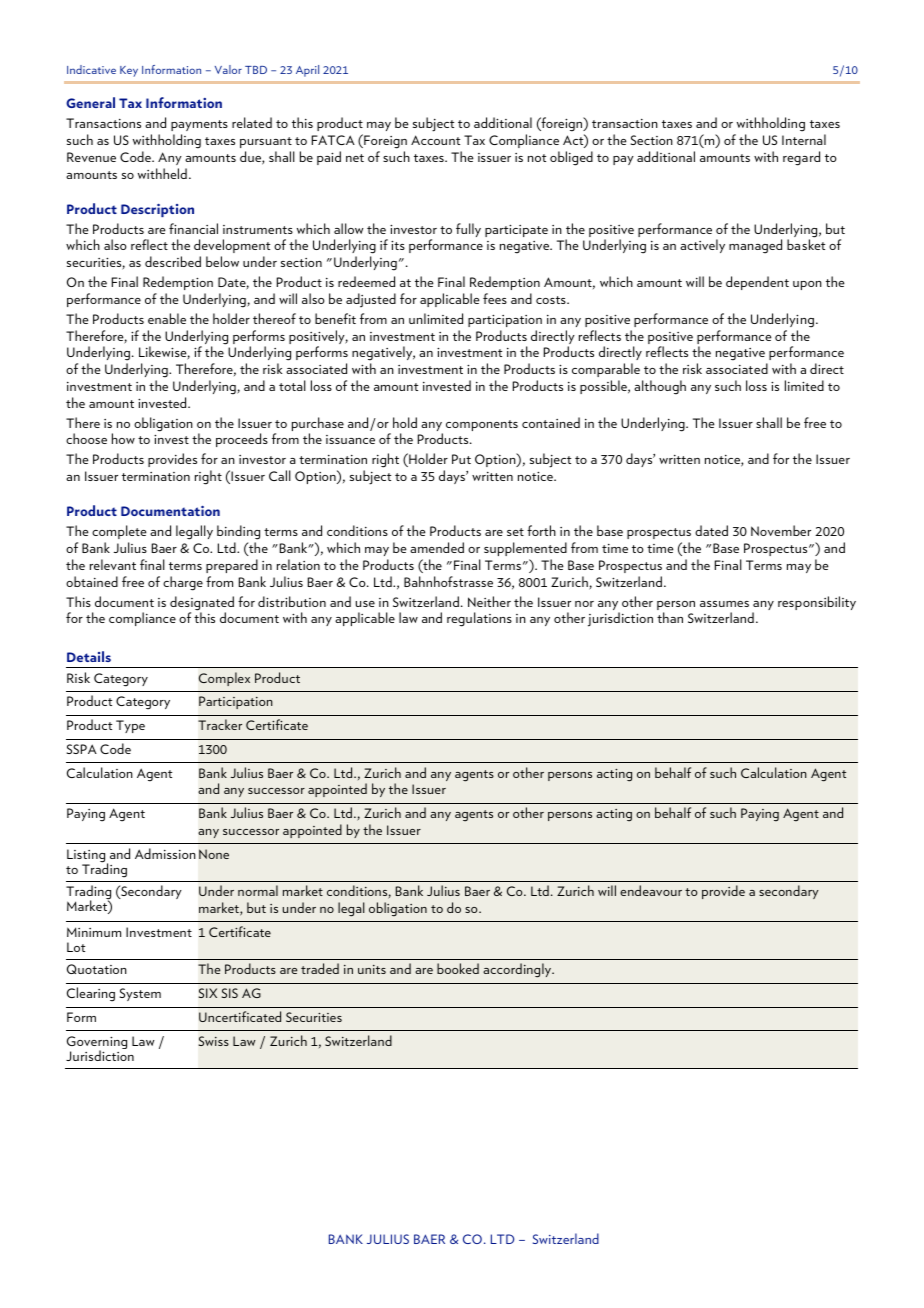  What do you see at coordinates (130, 726) in the page?
I see `Type` at bounding box center [130, 726].
